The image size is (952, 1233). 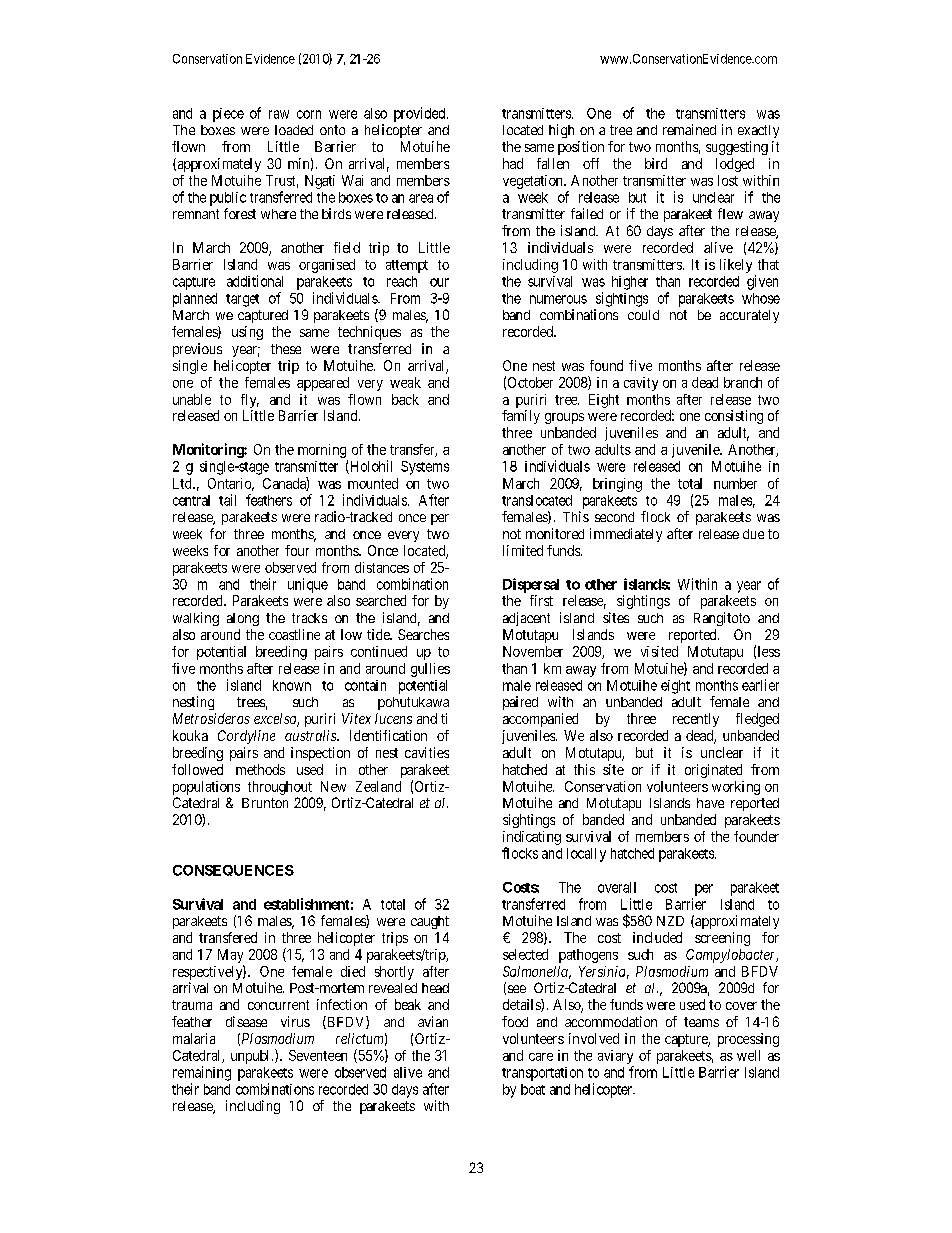 What do you see at coordinates (734, 417) in the document?
I see `consisting` at bounding box center [734, 417].
